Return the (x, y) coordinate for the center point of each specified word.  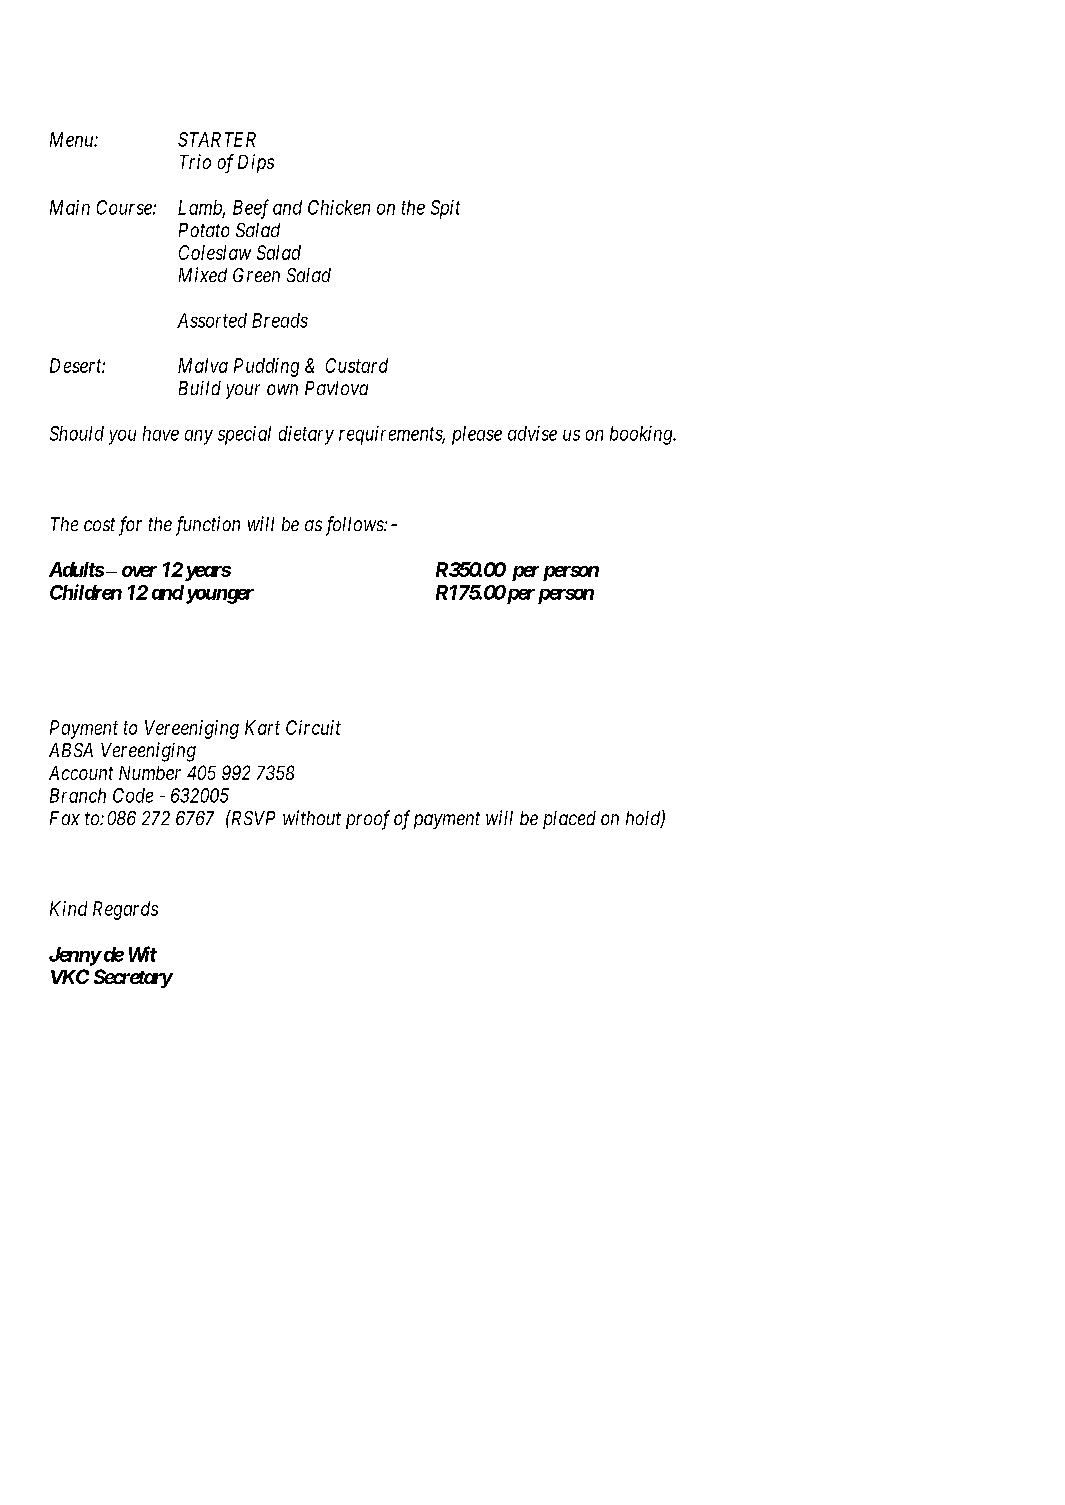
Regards (125, 910)
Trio (195, 161)
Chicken (339, 207)
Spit (445, 209)
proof (368, 820)
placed (569, 820)
